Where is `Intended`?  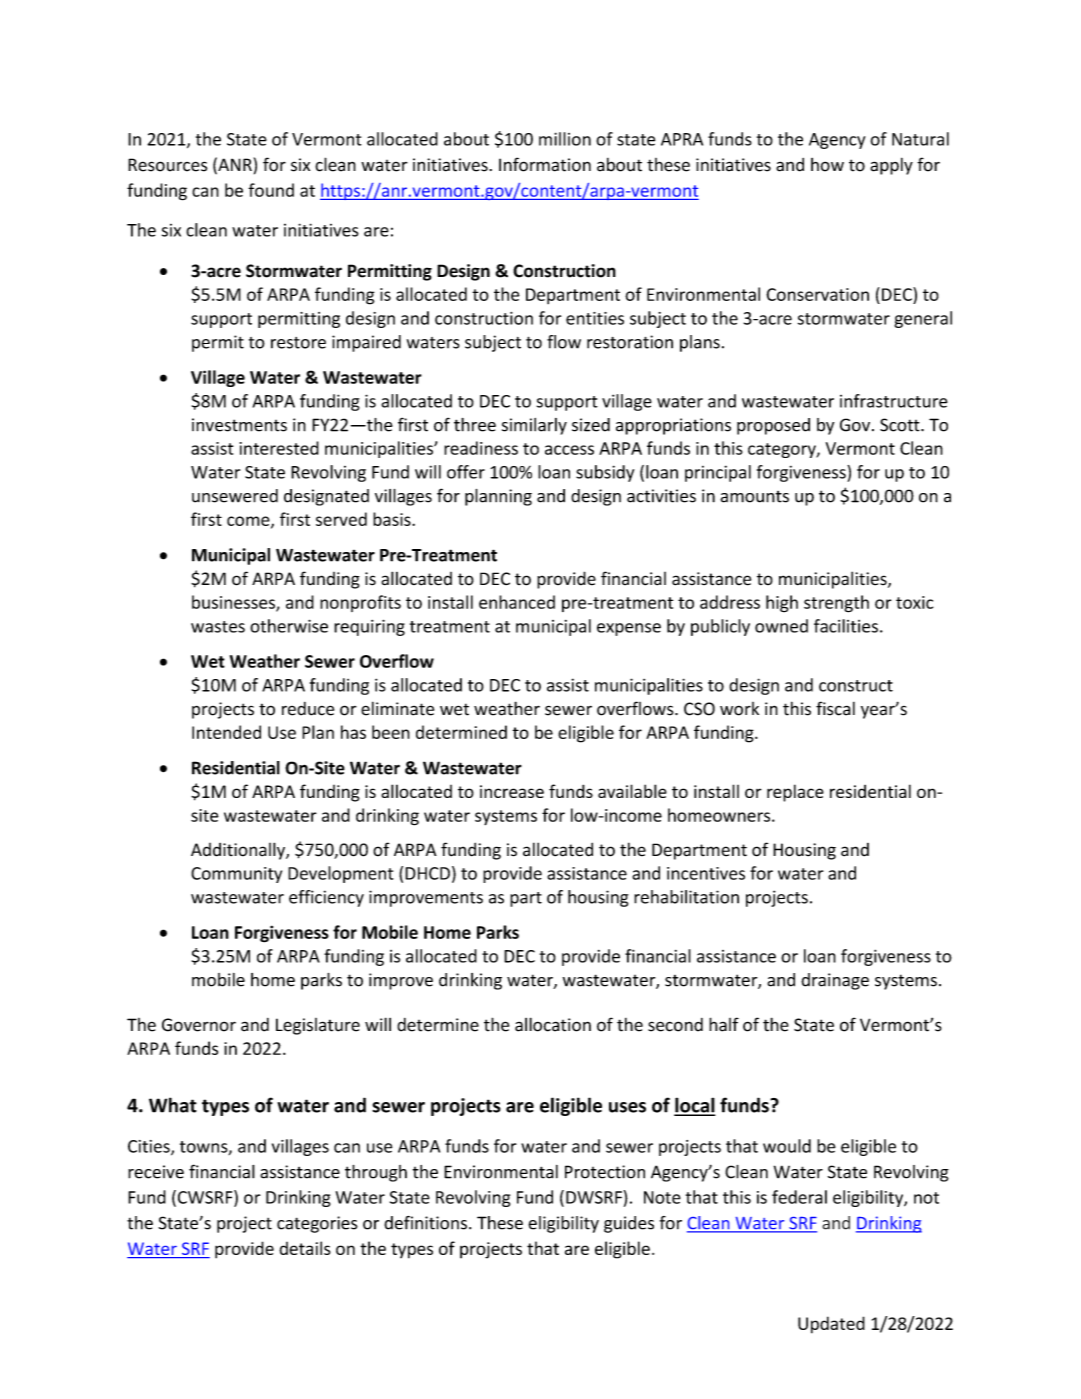 Intended is located at coordinates (226, 732).
